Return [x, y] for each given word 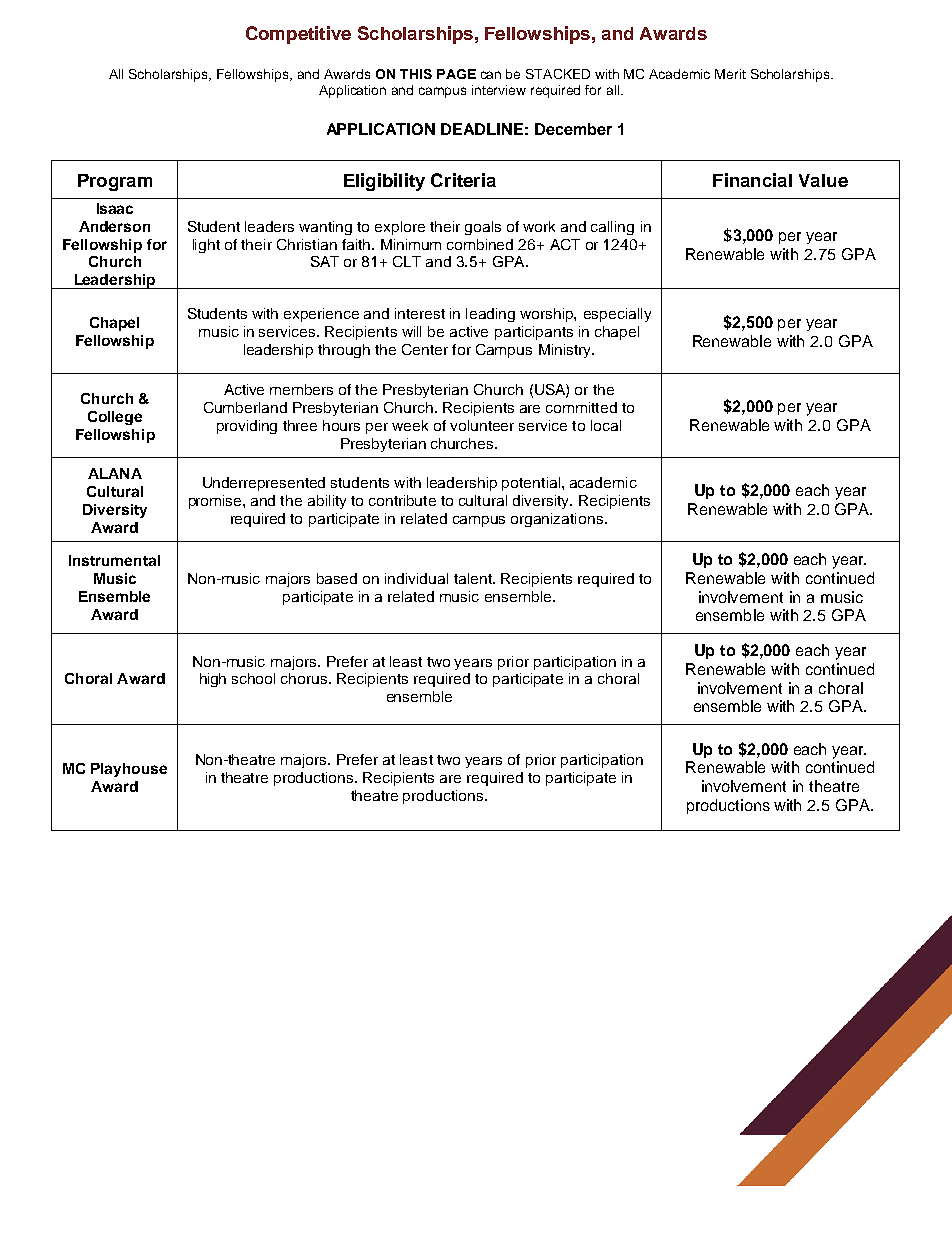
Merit [730, 74]
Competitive [298, 35]
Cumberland [245, 407]
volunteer [482, 425]
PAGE [456, 74]
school [253, 678]
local [606, 425]
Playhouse [129, 770]
